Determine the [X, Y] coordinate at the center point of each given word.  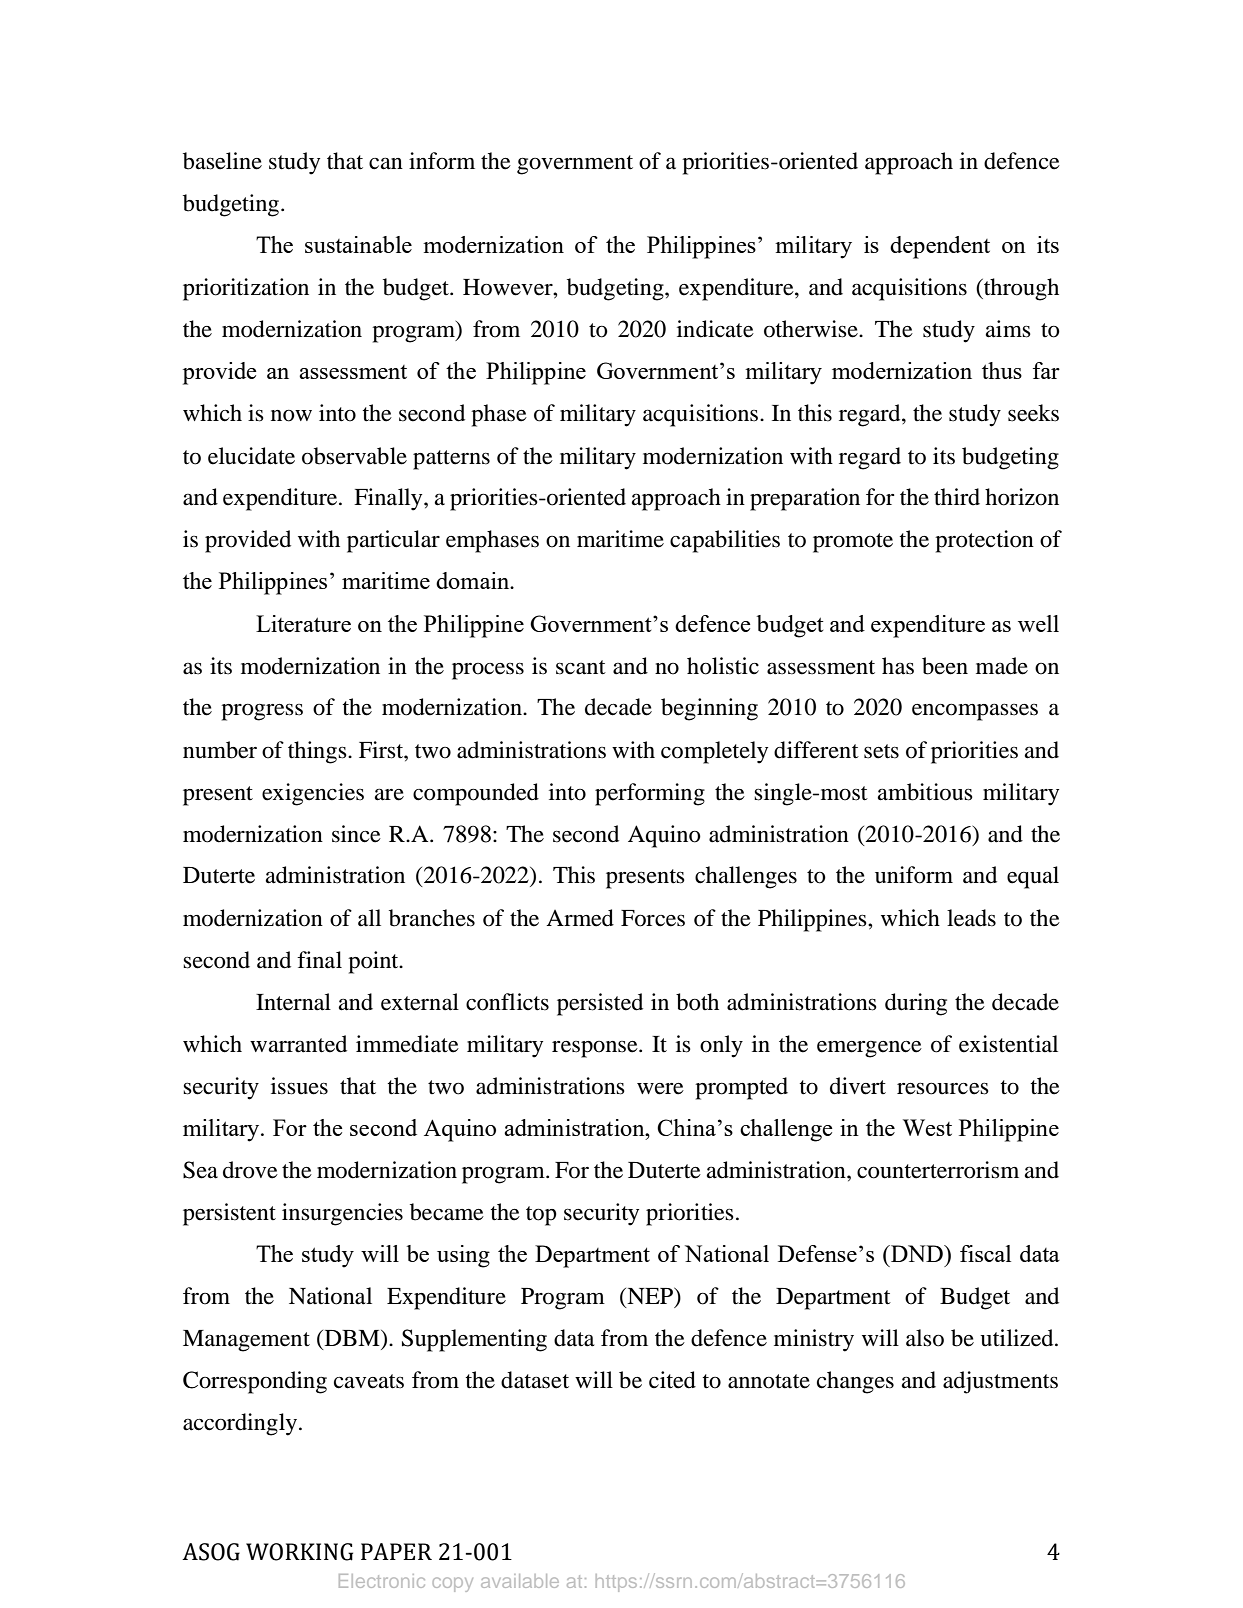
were [660, 1089]
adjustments [1000, 1382]
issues [299, 1086]
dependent [940, 247]
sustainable [358, 244]
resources [943, 1089]
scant [581, 667]
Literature [303, 623]
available [520, 1581]
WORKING [299, 1552]
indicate [715, 329]
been [945, 666]
